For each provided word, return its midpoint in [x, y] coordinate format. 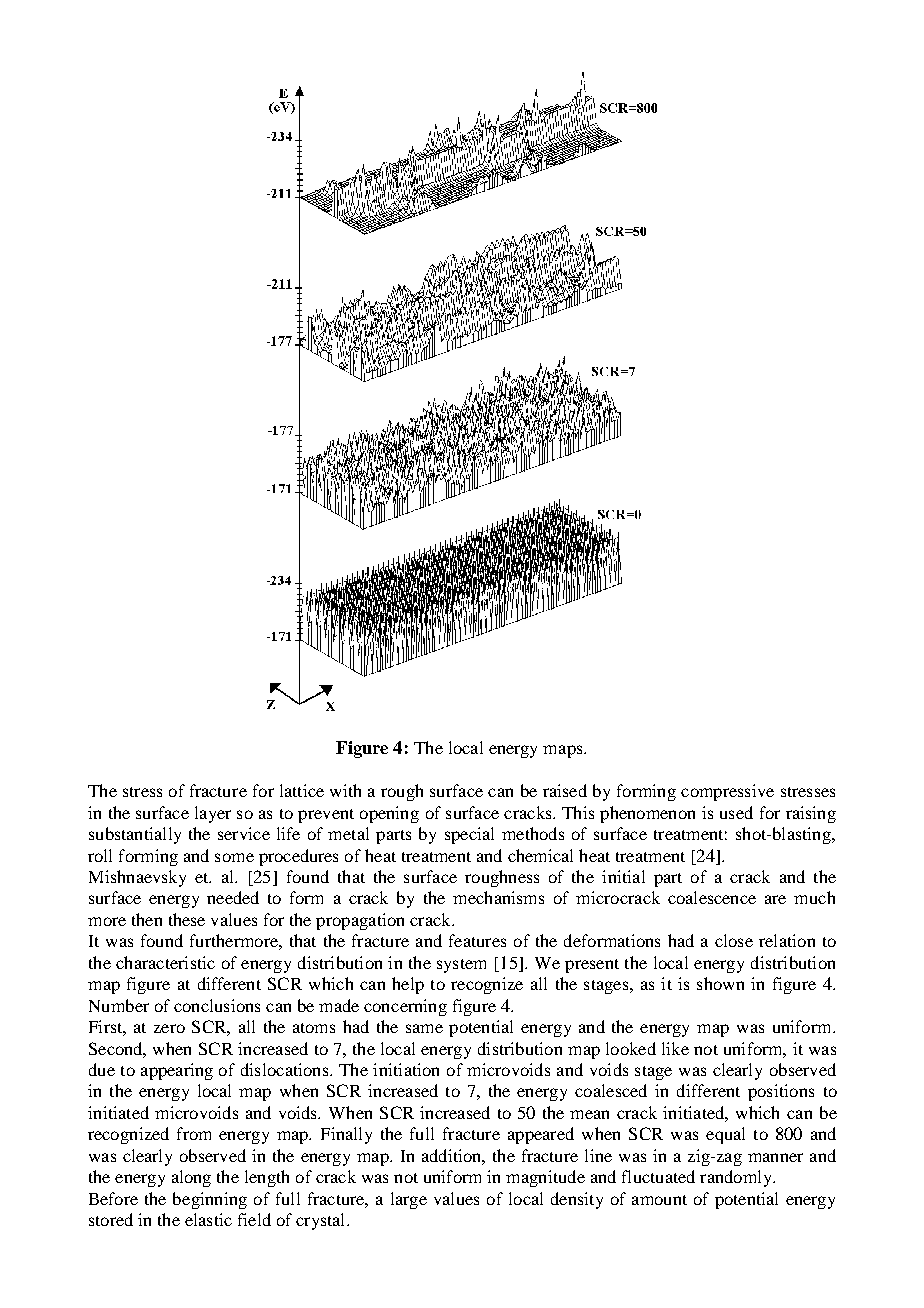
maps [564, 751]
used [736, 812]
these [187, 919]
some [234, 857]
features [477, 940]
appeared [541, 1135]
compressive [727, 792]
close [734, 940]
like [675, 1048]
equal [725, 1135]
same [424, 1028]
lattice [302, 790]
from [194, 1133]
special [469, 835]
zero [169, 1028]
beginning [210, 1200]
